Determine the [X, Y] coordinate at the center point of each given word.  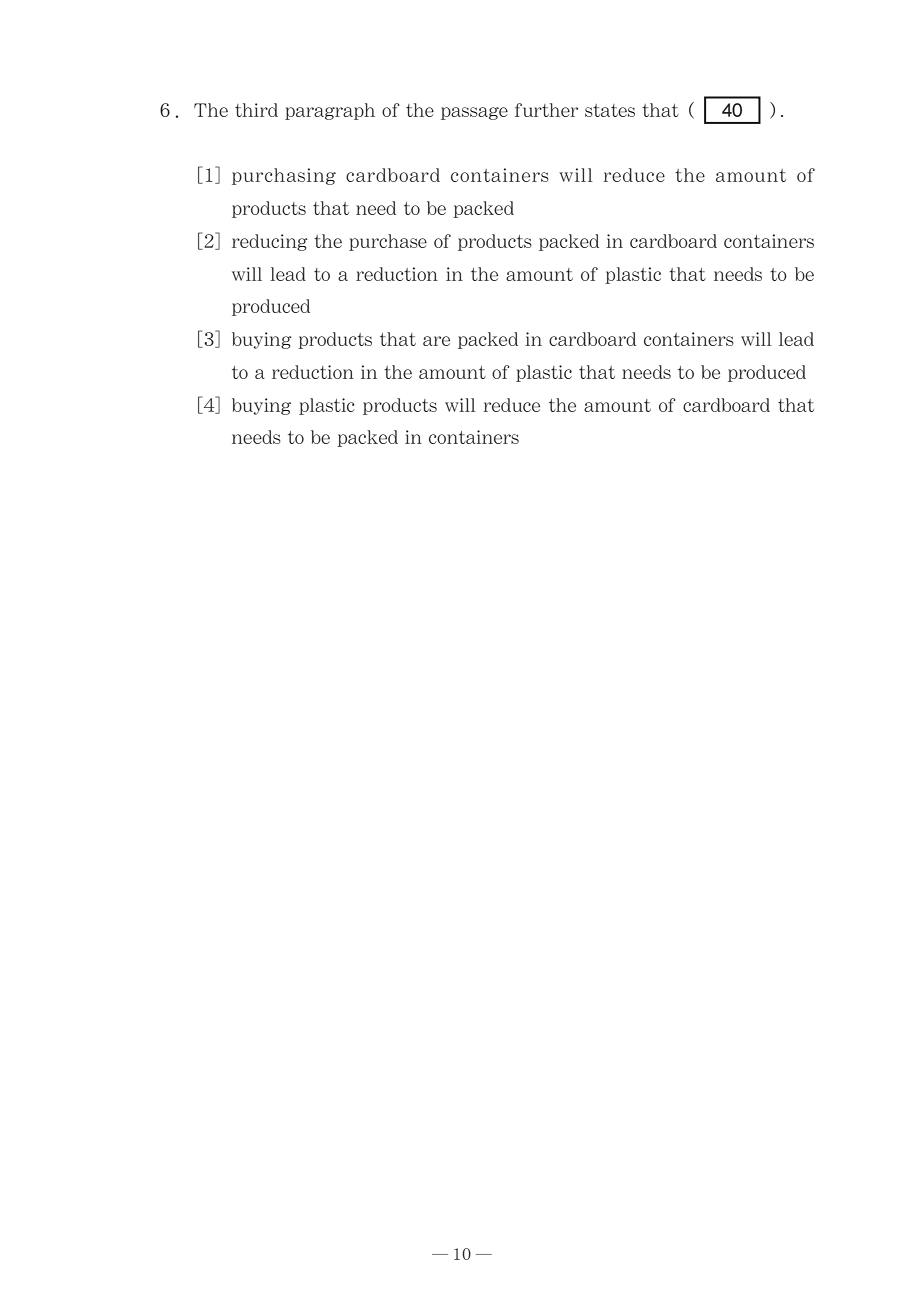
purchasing [284, 176]
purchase [388, 242]
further [546, 110]
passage [474, 113]
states [610, 110]
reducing [270, 242]
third [256, 110]
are [436, 341]
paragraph [330, 111]
